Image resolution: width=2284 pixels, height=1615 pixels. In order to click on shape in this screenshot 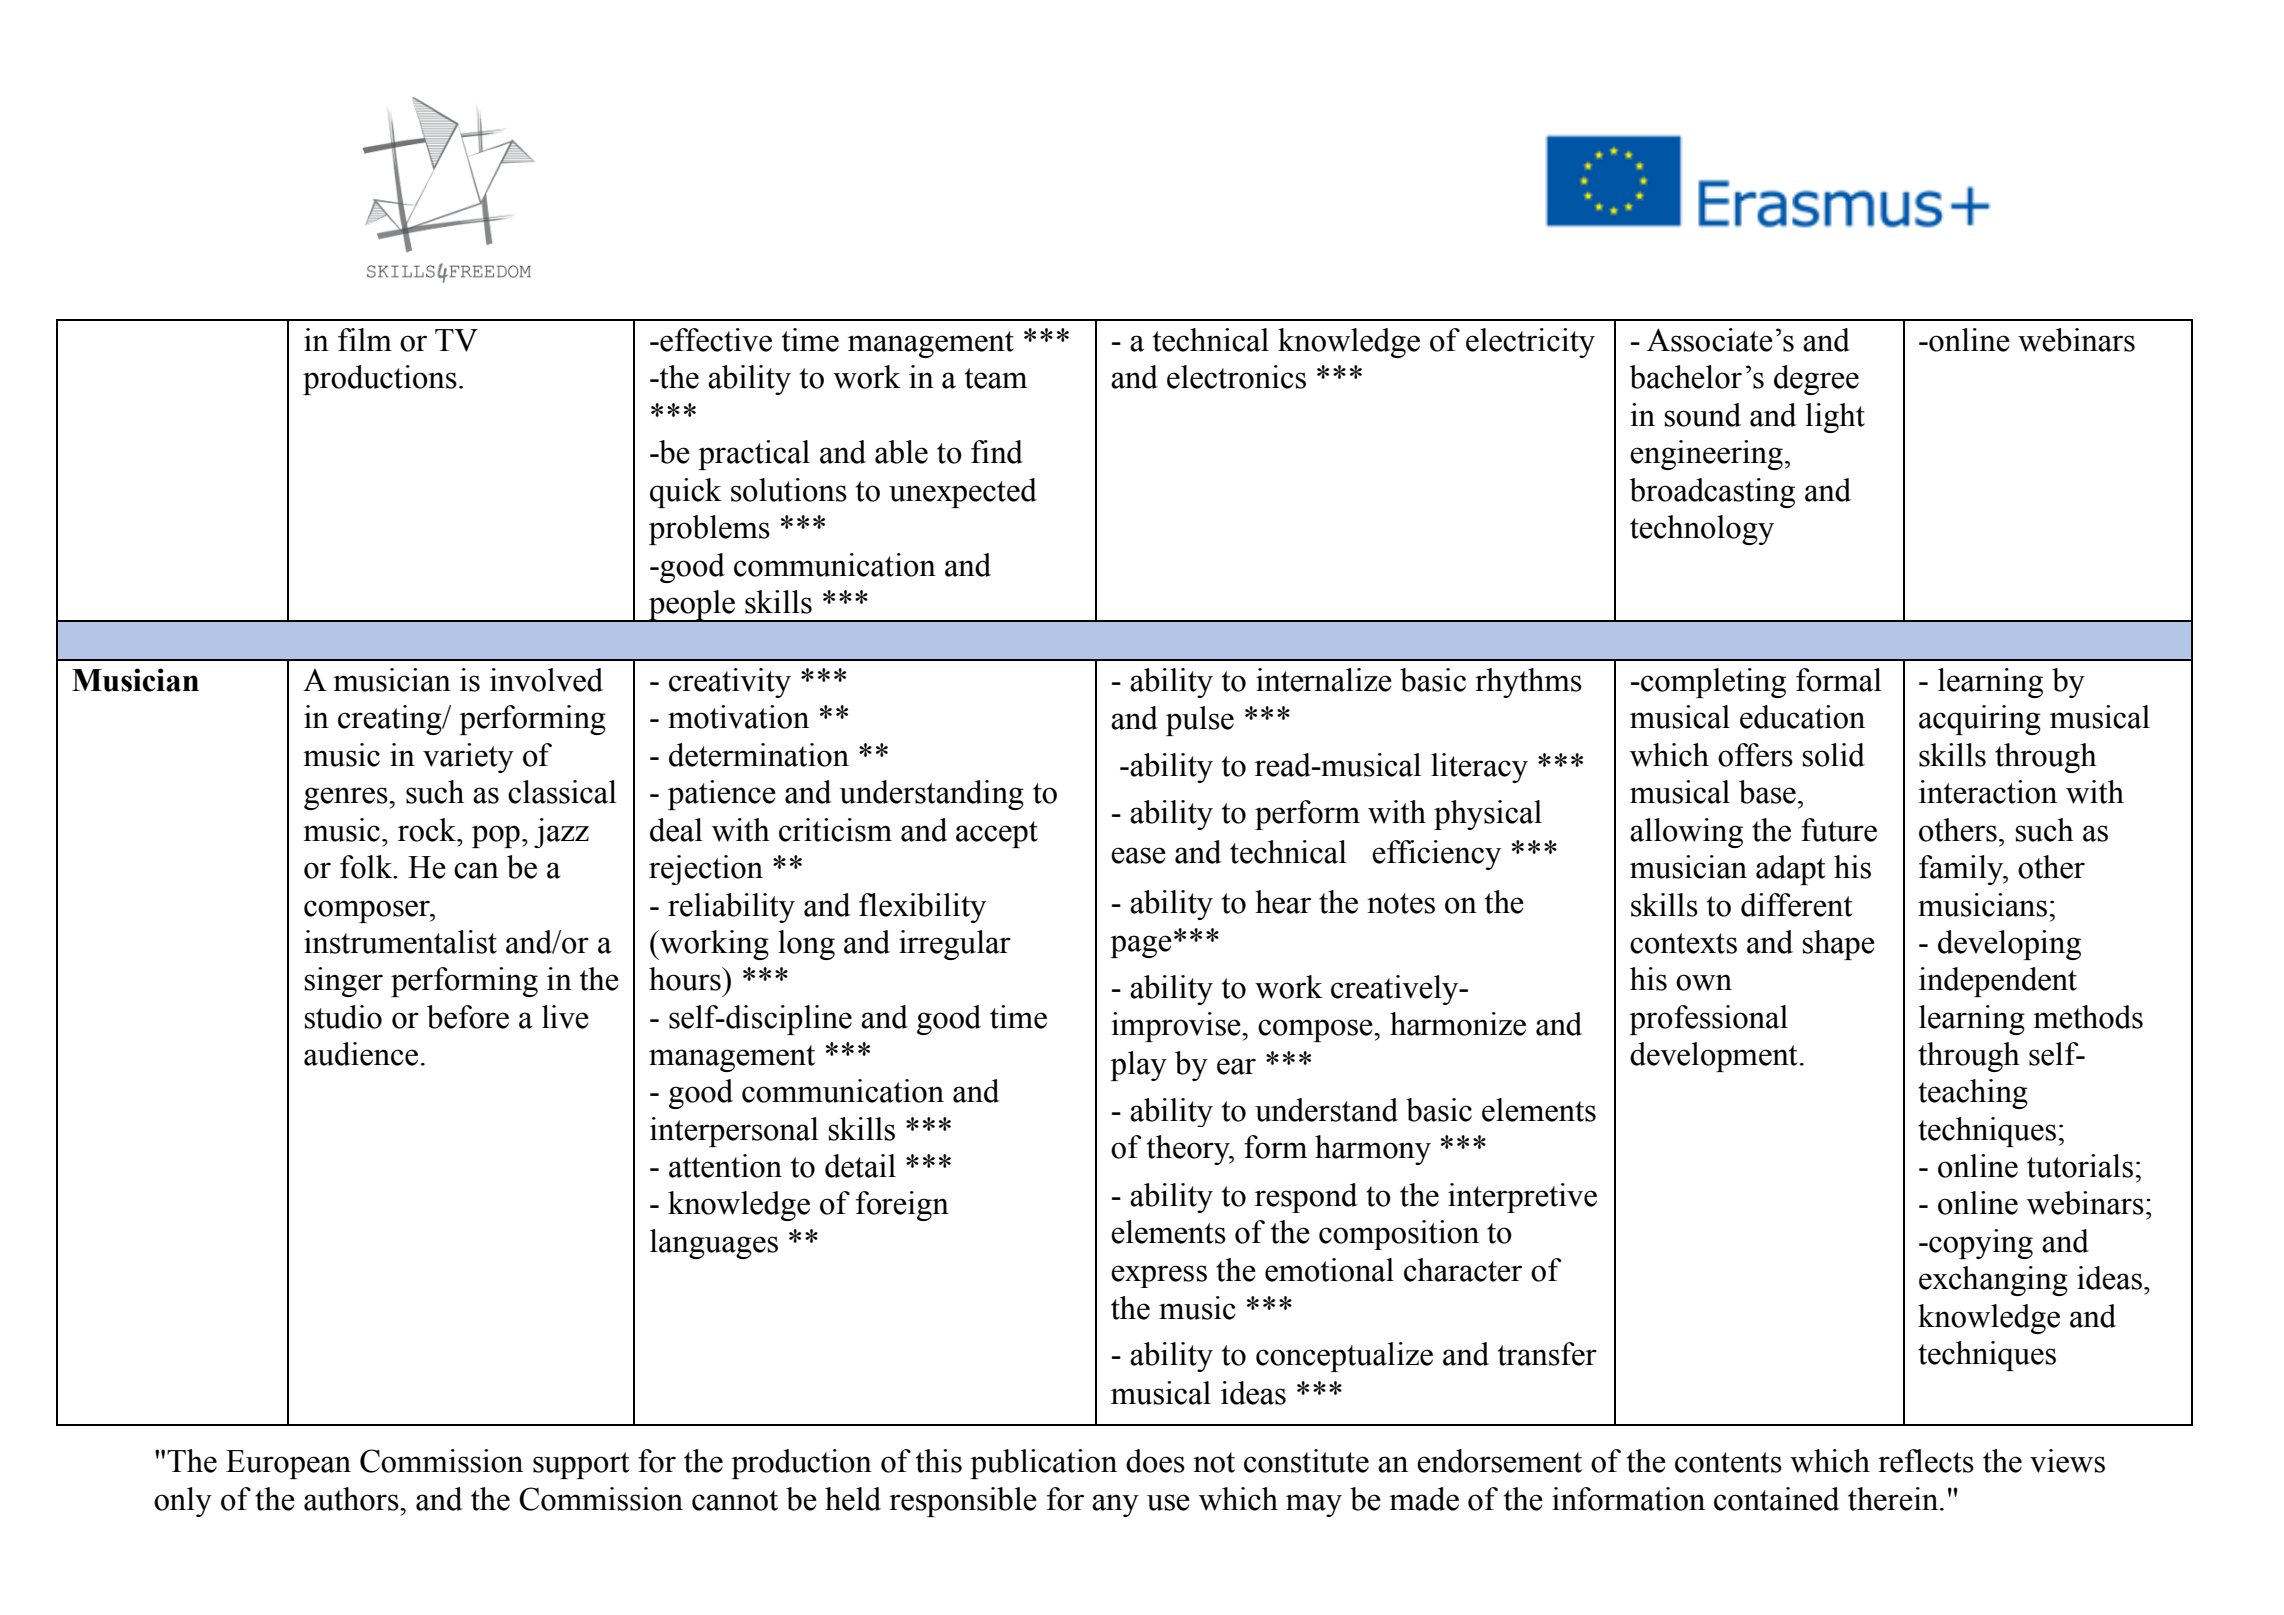, I will do `click(1839, 945)`.
